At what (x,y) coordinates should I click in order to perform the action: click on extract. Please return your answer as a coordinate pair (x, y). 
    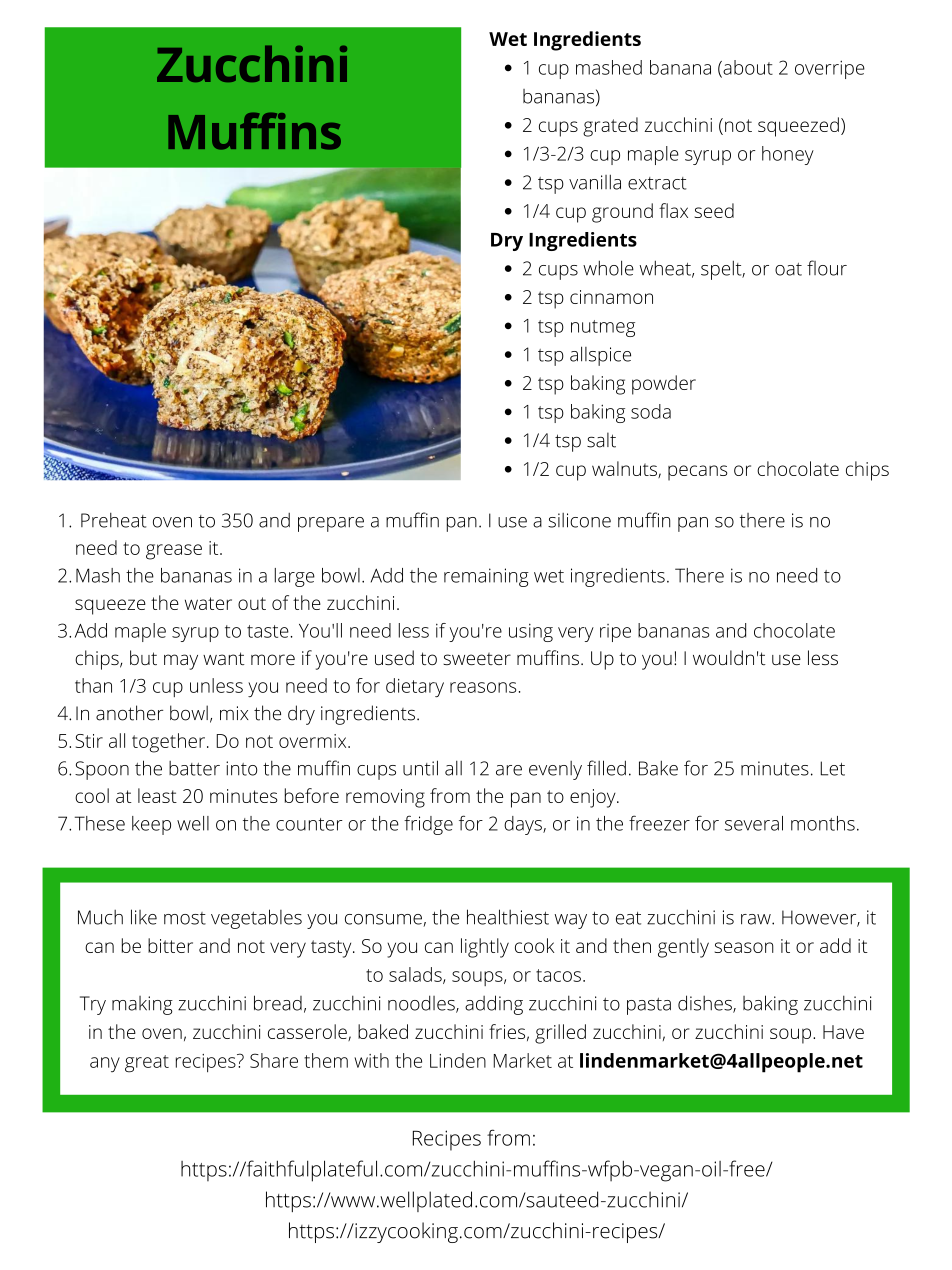
    Looking at the image, I should click on (657, 183).
